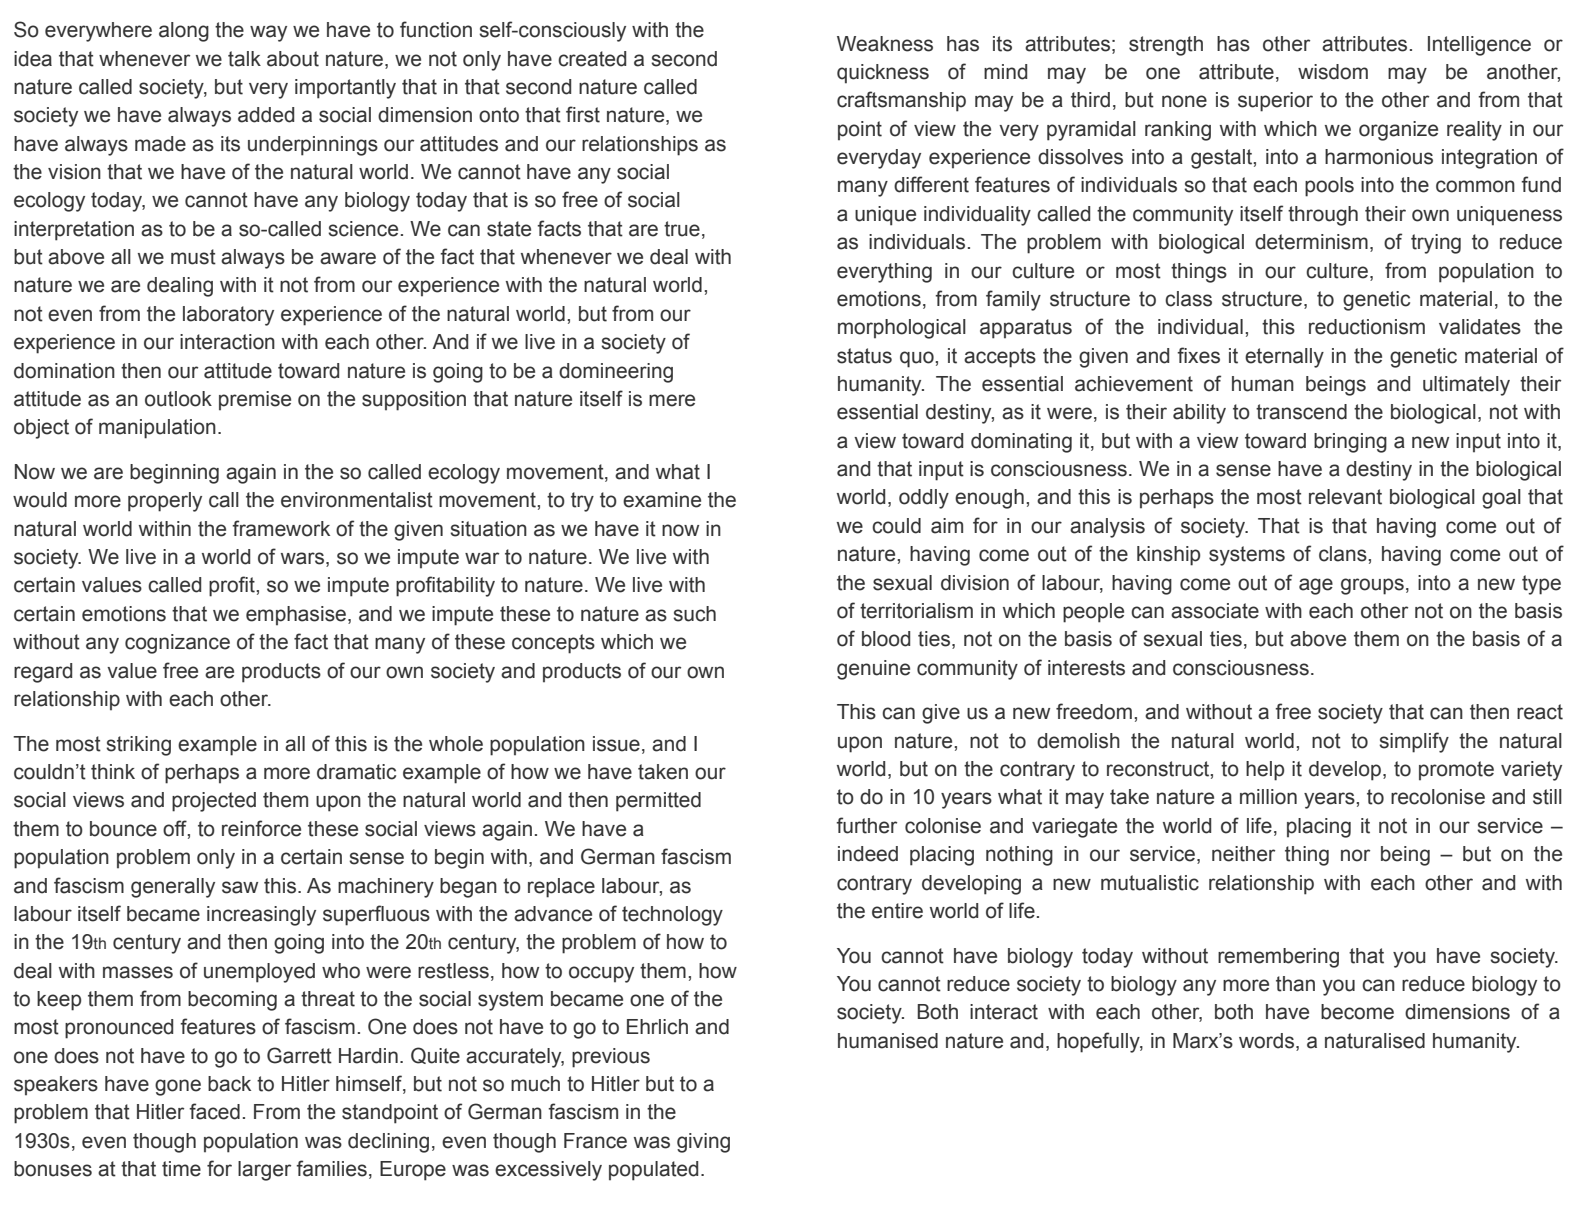 This page has width=1577, height=1218. I want to click on words, so click(1266, 1041).
